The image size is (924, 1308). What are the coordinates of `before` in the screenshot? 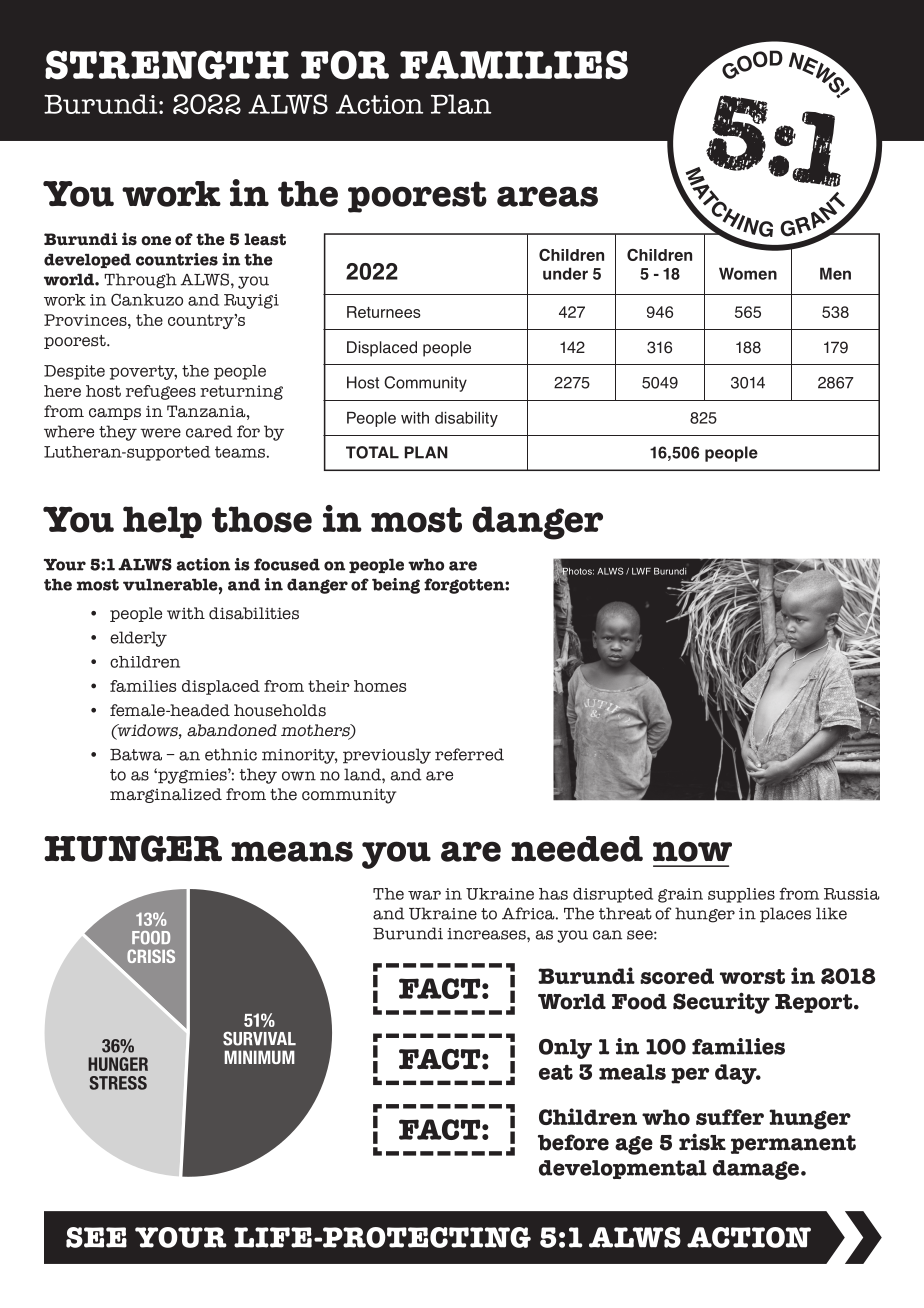 It's located at (573, 1142).
